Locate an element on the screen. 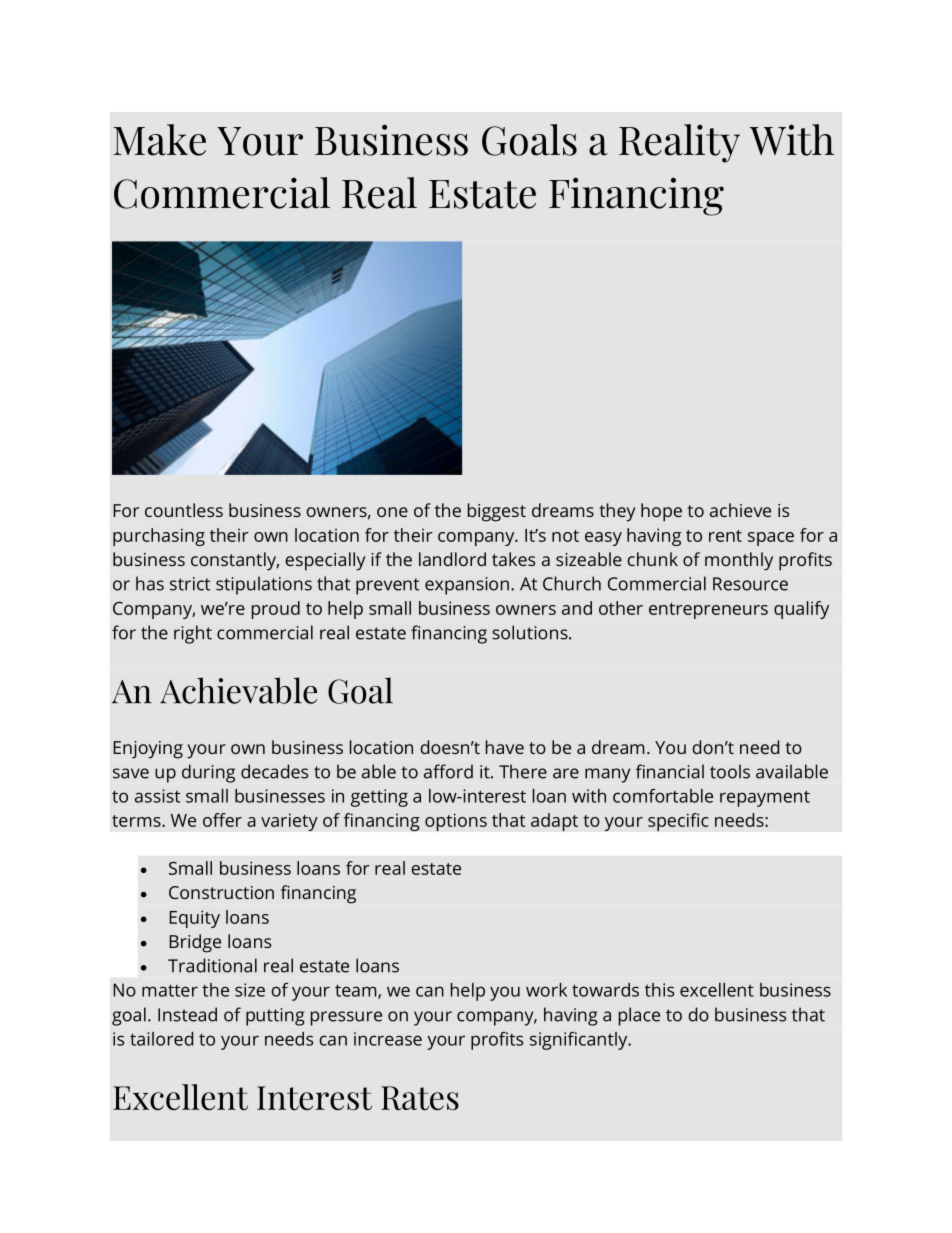 The width and height of the screenshot is (952, 1233). tools is located at coordinates (730, 771).
